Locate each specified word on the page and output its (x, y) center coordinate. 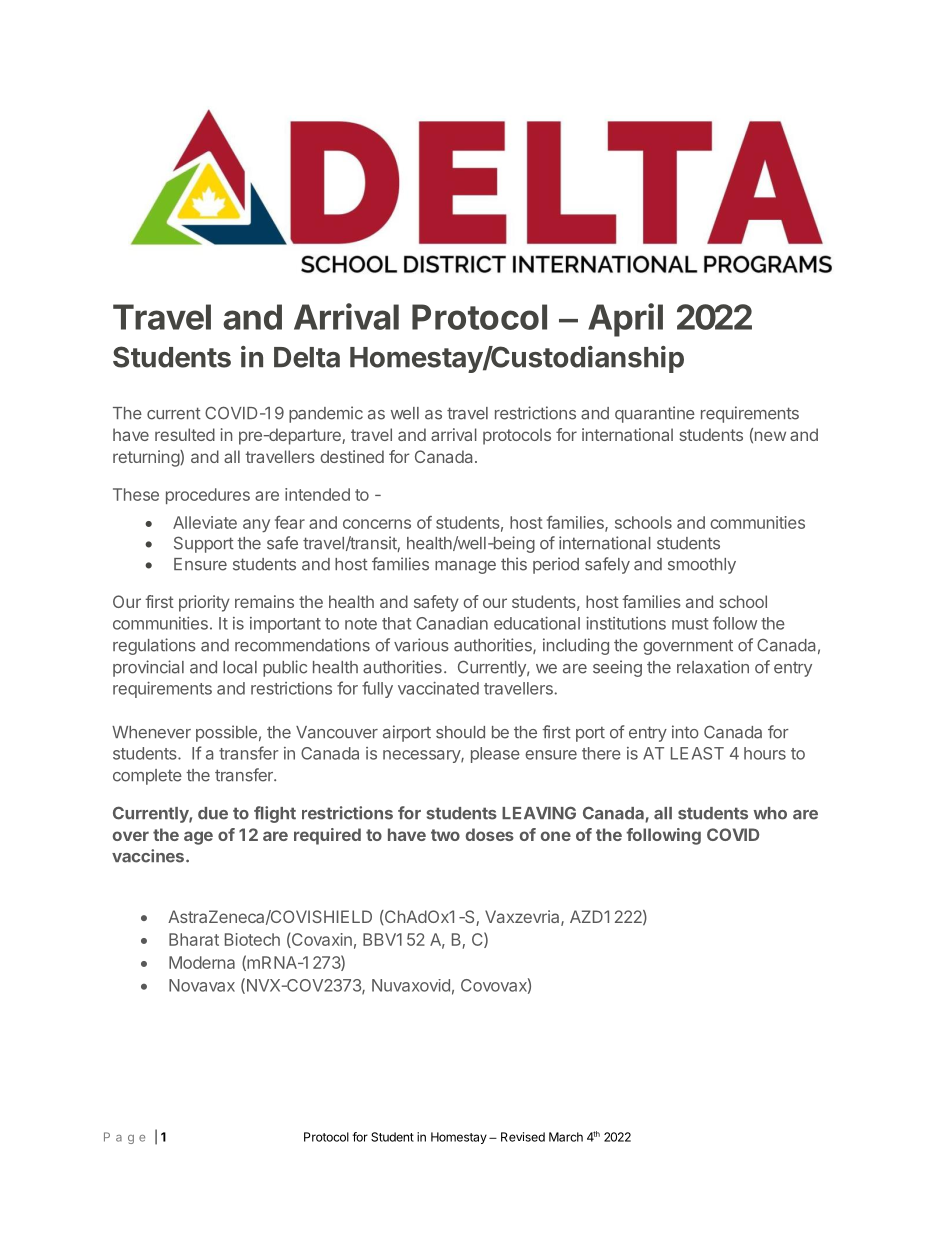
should (460, 732)
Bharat (194, 939)
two (445, 835)
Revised (523, 1137)
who (770, 813)
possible (226, 733)
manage (465, 567)
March (566, 1137)
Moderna (202, 962)
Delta (307, 357)
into (685, 732)
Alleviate (205, 522)
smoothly (702, 566)
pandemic (326, 414)
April (625, 320)
